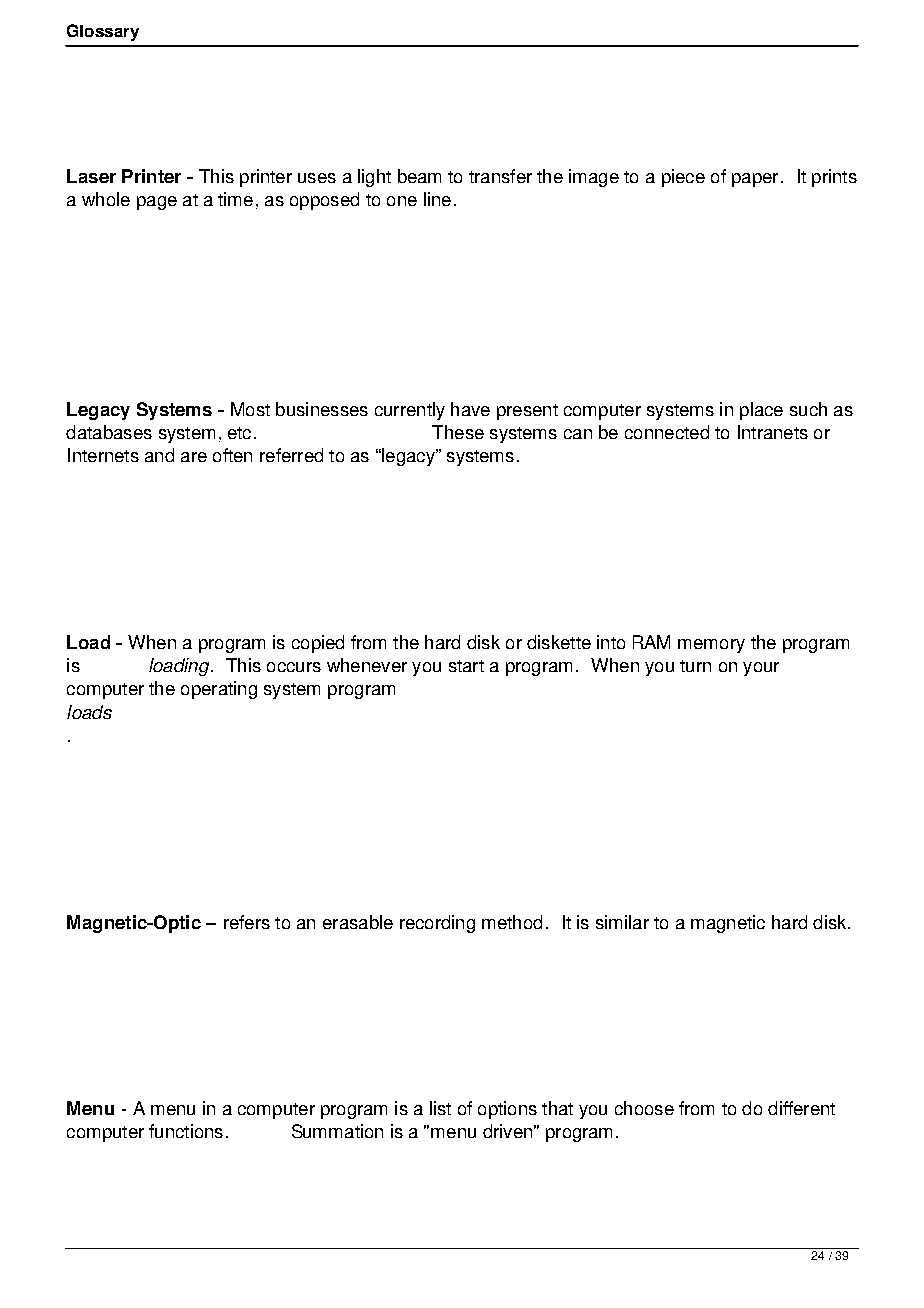 This image has height=1308, width=924. I want to click on start, so click(466, 666).
